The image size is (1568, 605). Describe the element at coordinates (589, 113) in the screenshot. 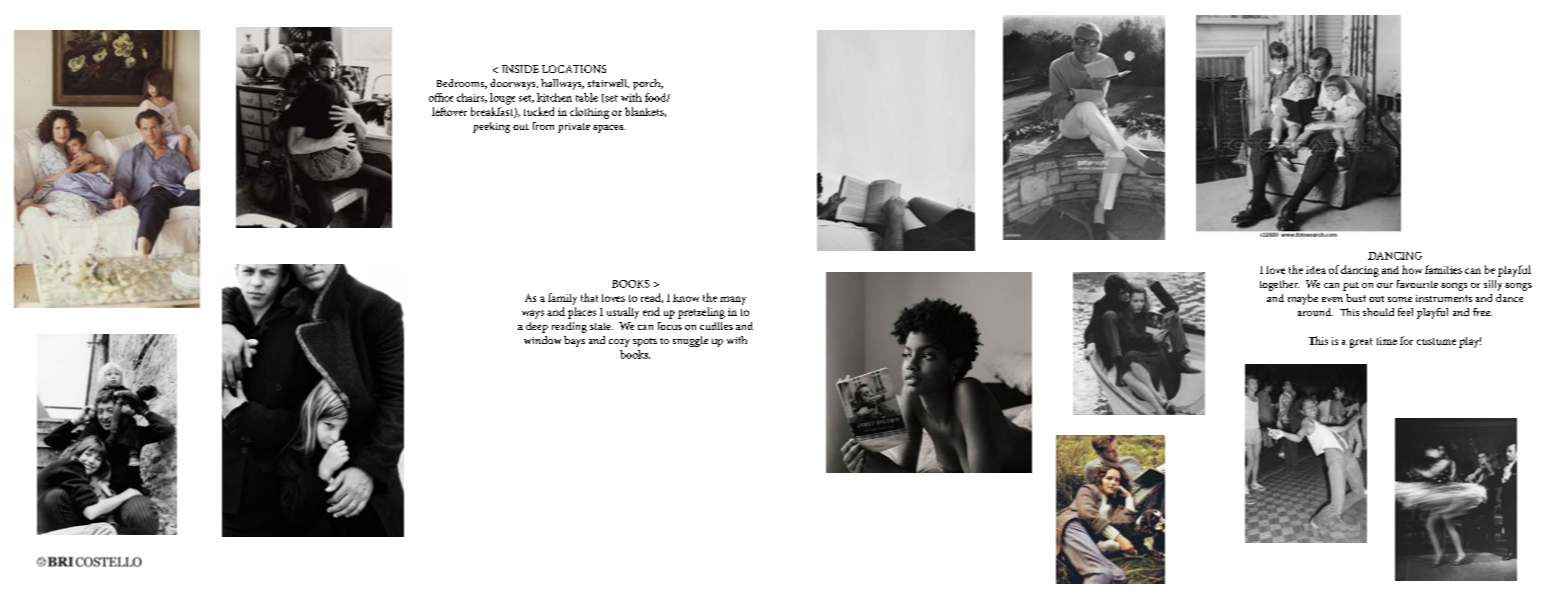

I see `clothing` at that location.
